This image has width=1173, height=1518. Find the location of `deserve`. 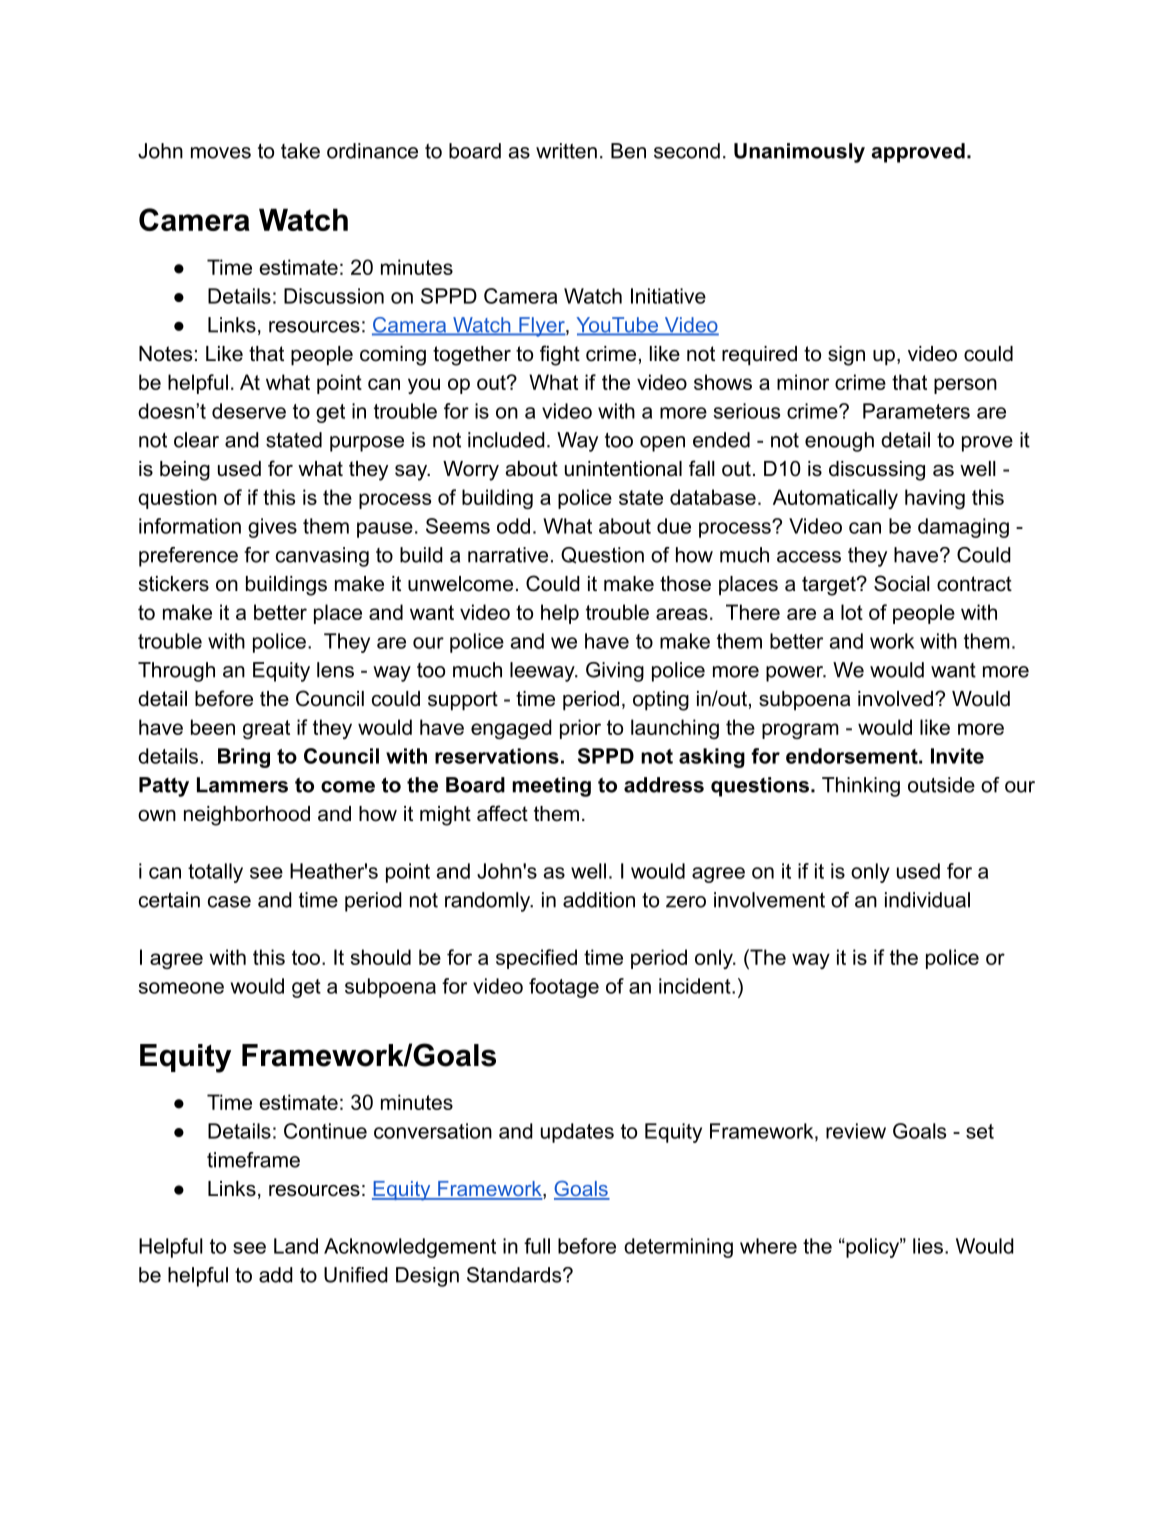

deserve is located at coordinates (249, 411).
